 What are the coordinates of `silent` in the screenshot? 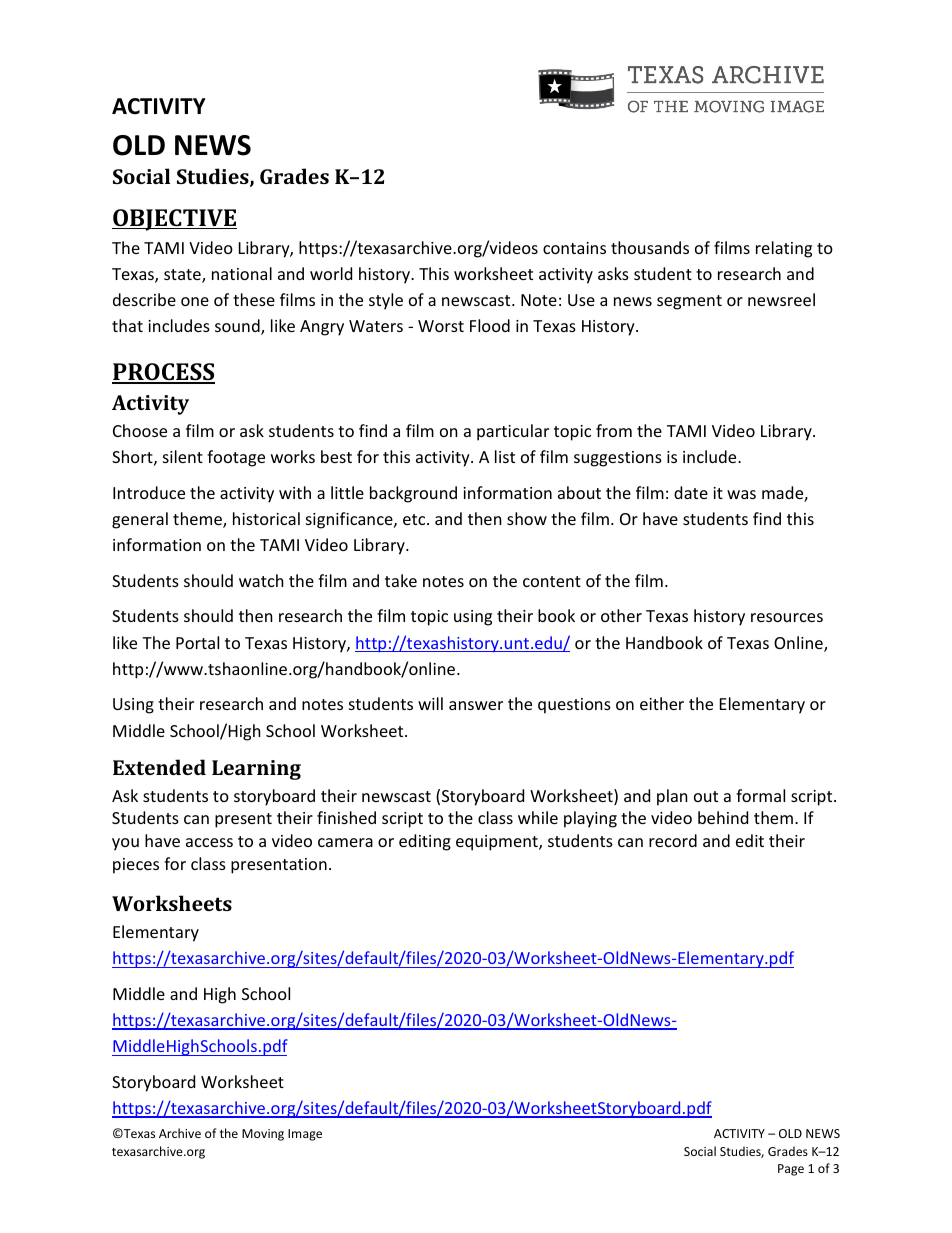 It's located at (183, 456).
